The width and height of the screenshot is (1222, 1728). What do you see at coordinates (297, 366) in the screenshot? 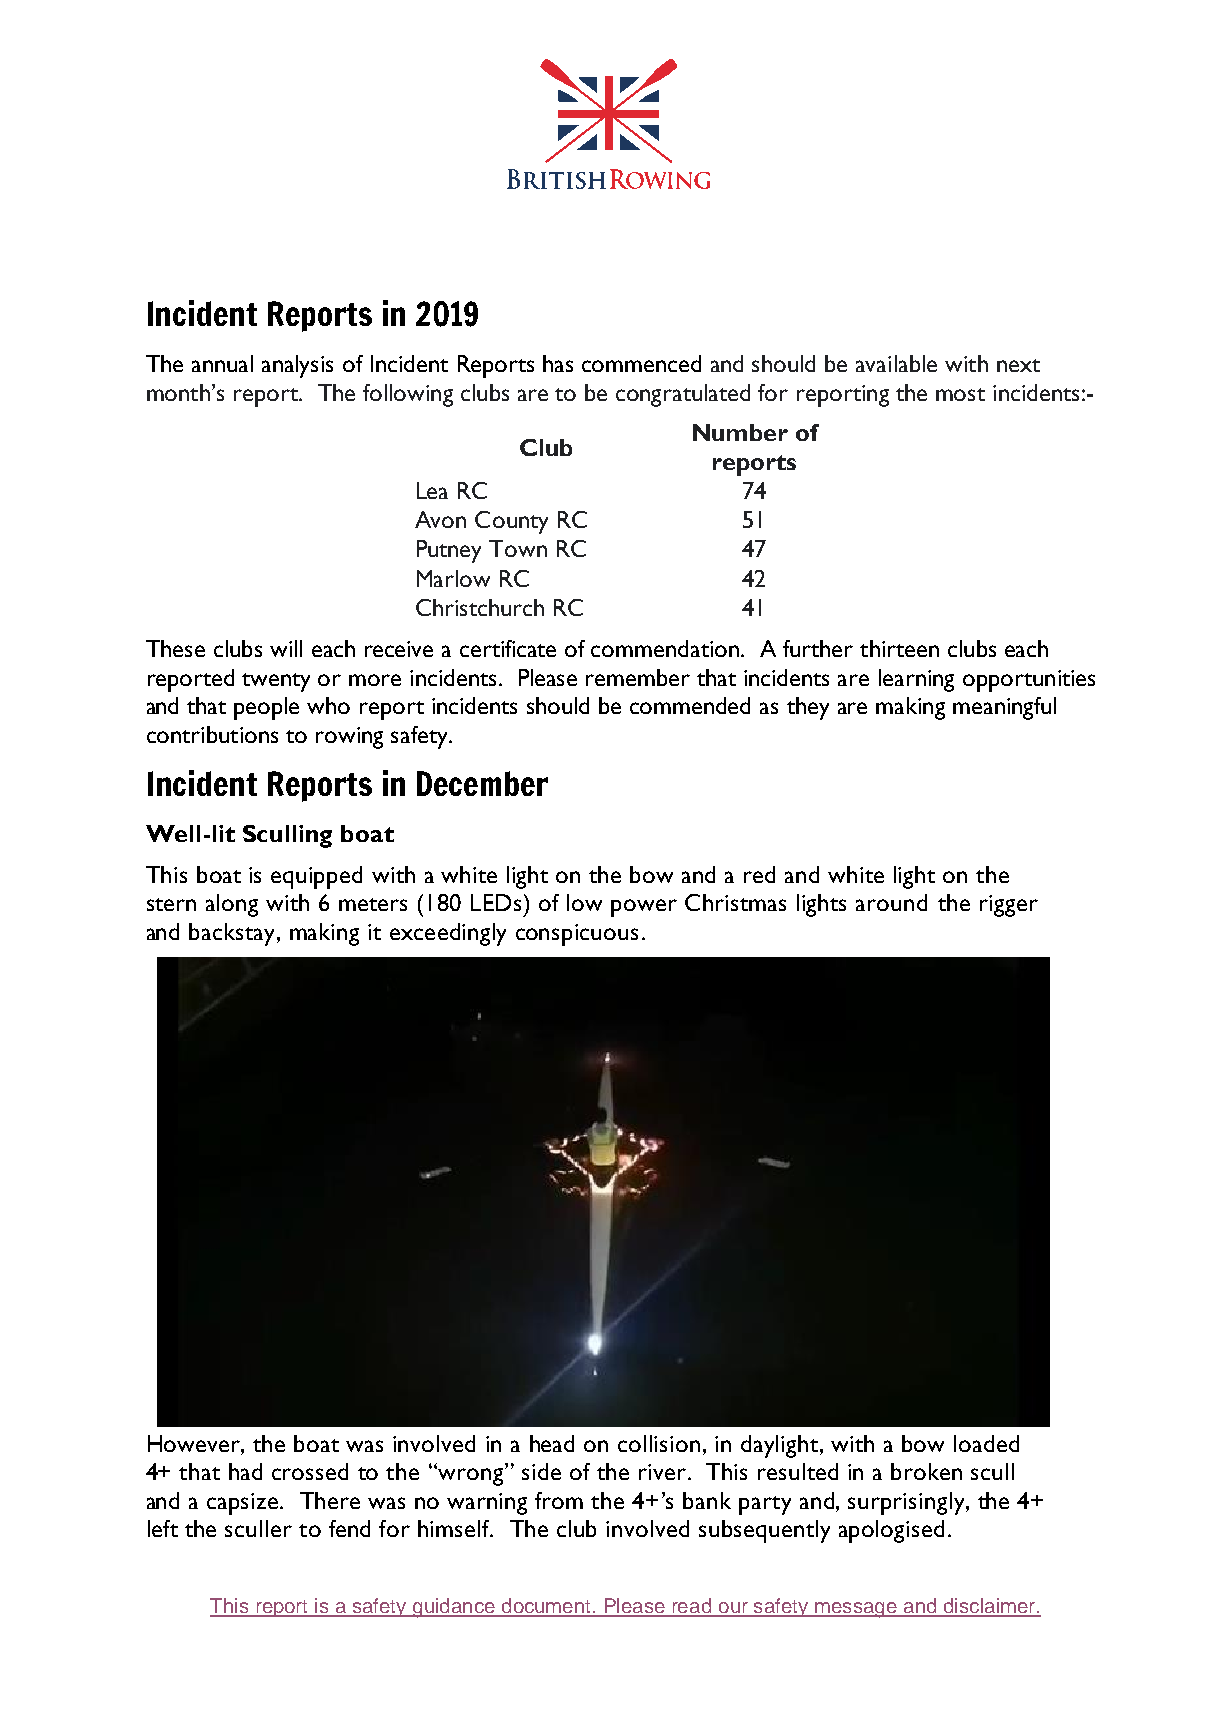
I see `analysis` at bounding box center [297, 366].
